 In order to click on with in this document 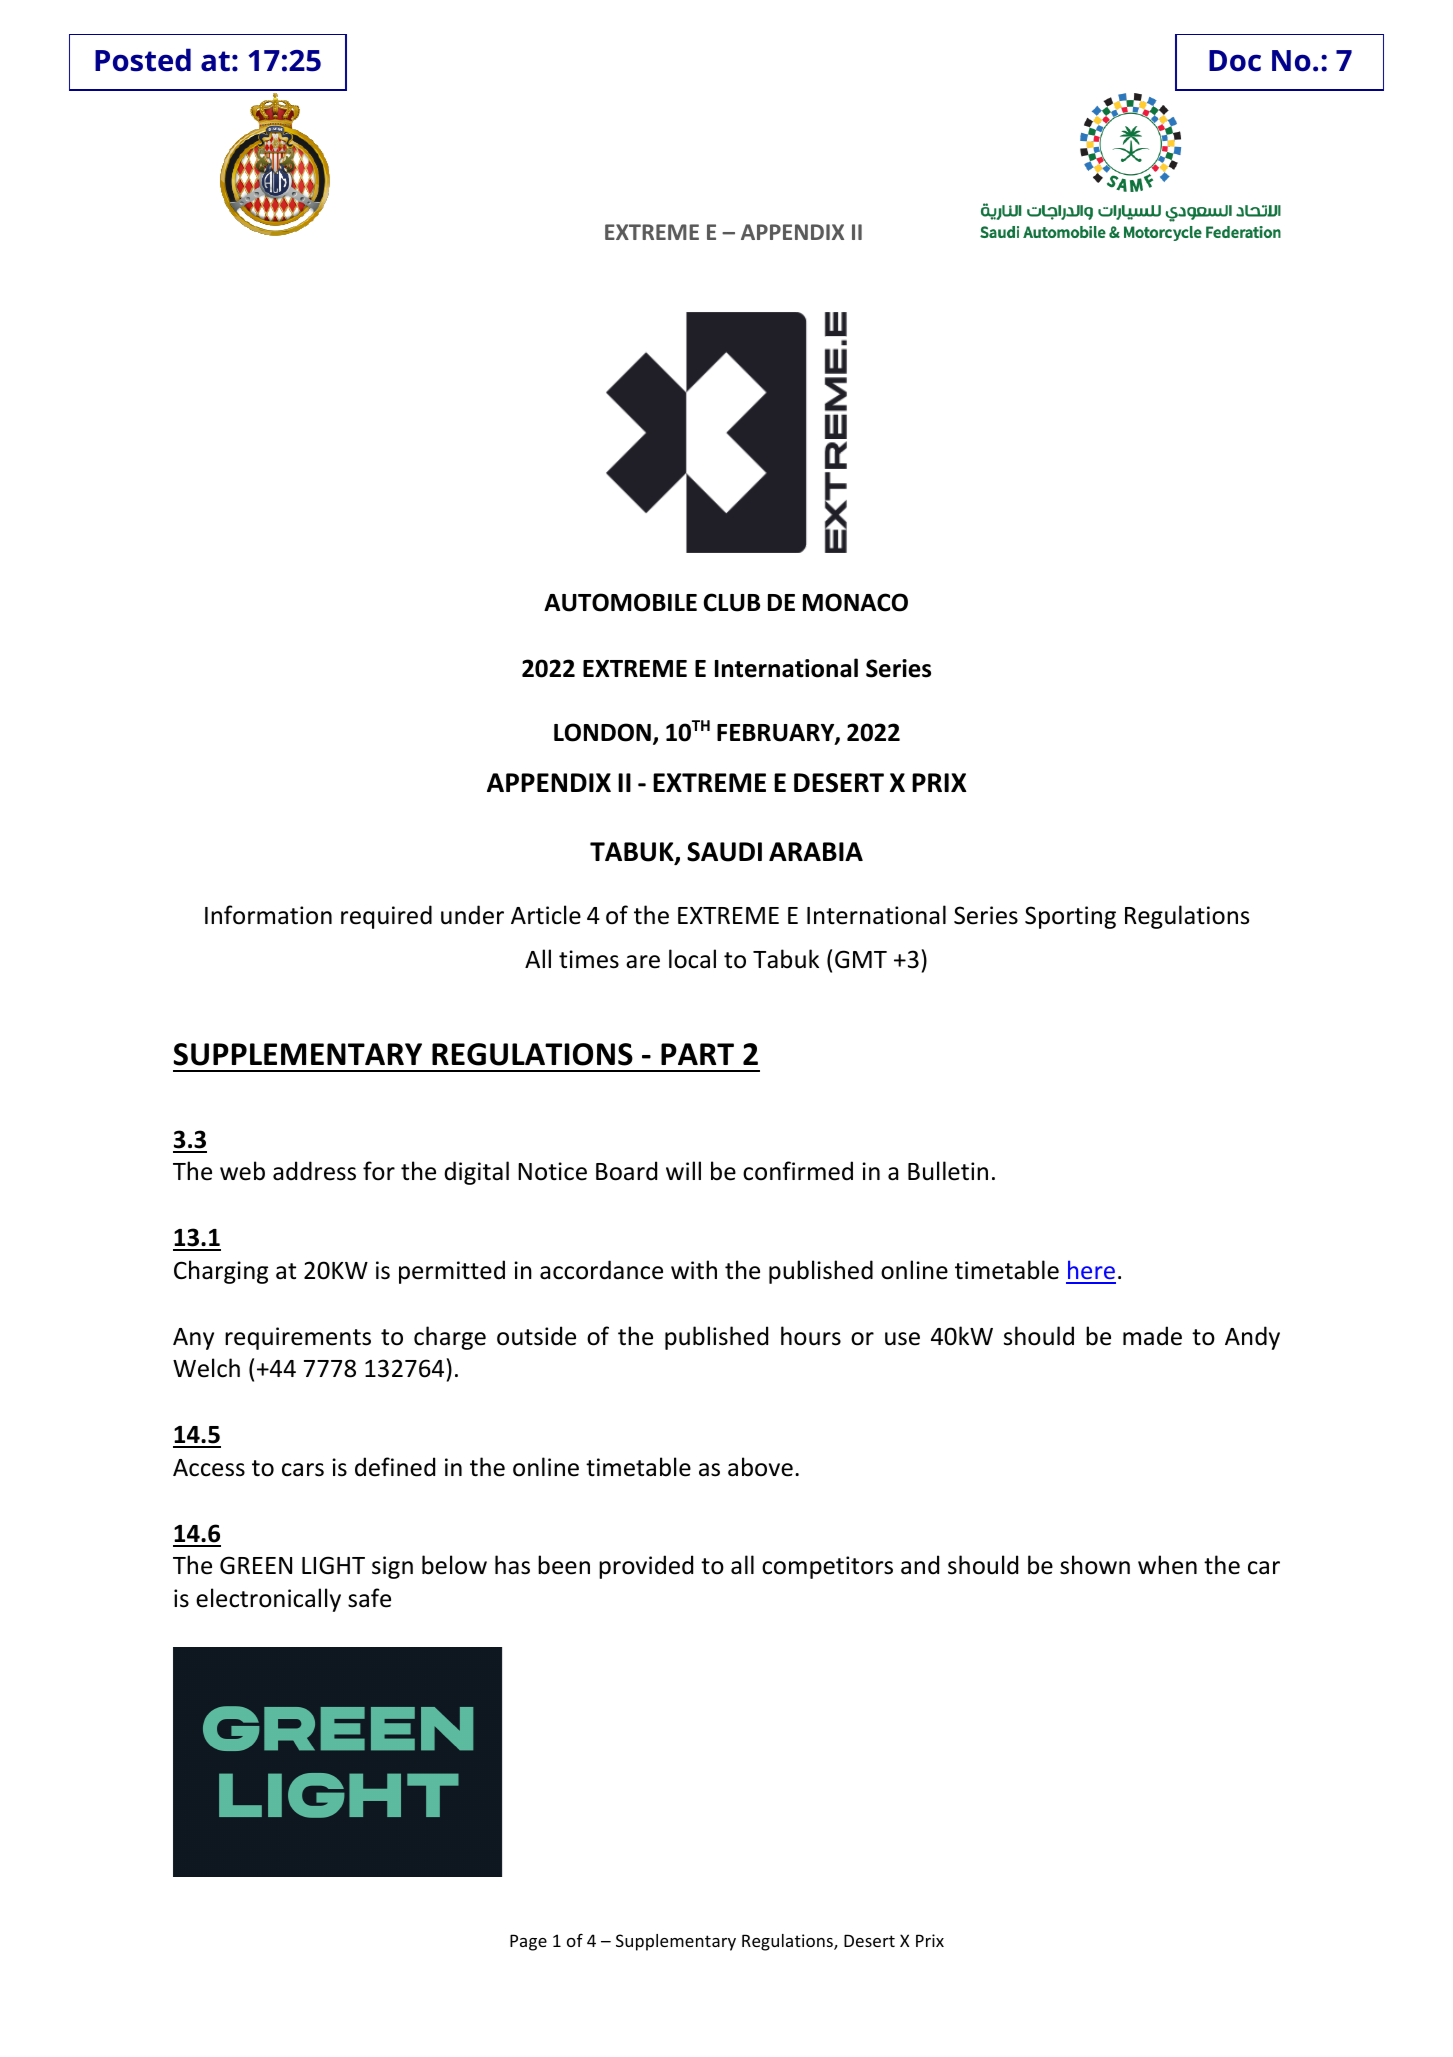, I will do `click(694, 1269)`.
